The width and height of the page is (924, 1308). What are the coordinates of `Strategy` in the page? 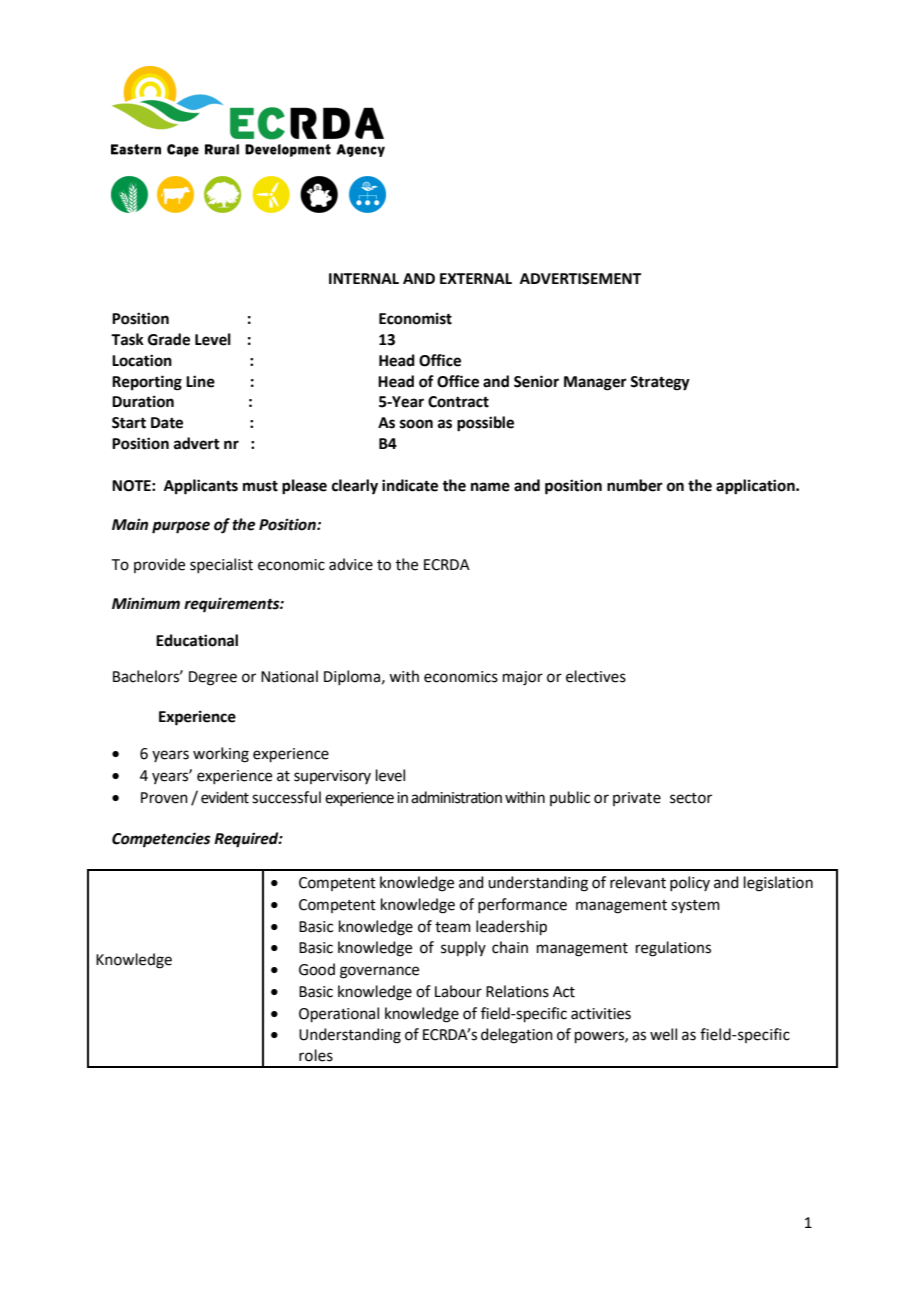 It's located at (660, 383).
